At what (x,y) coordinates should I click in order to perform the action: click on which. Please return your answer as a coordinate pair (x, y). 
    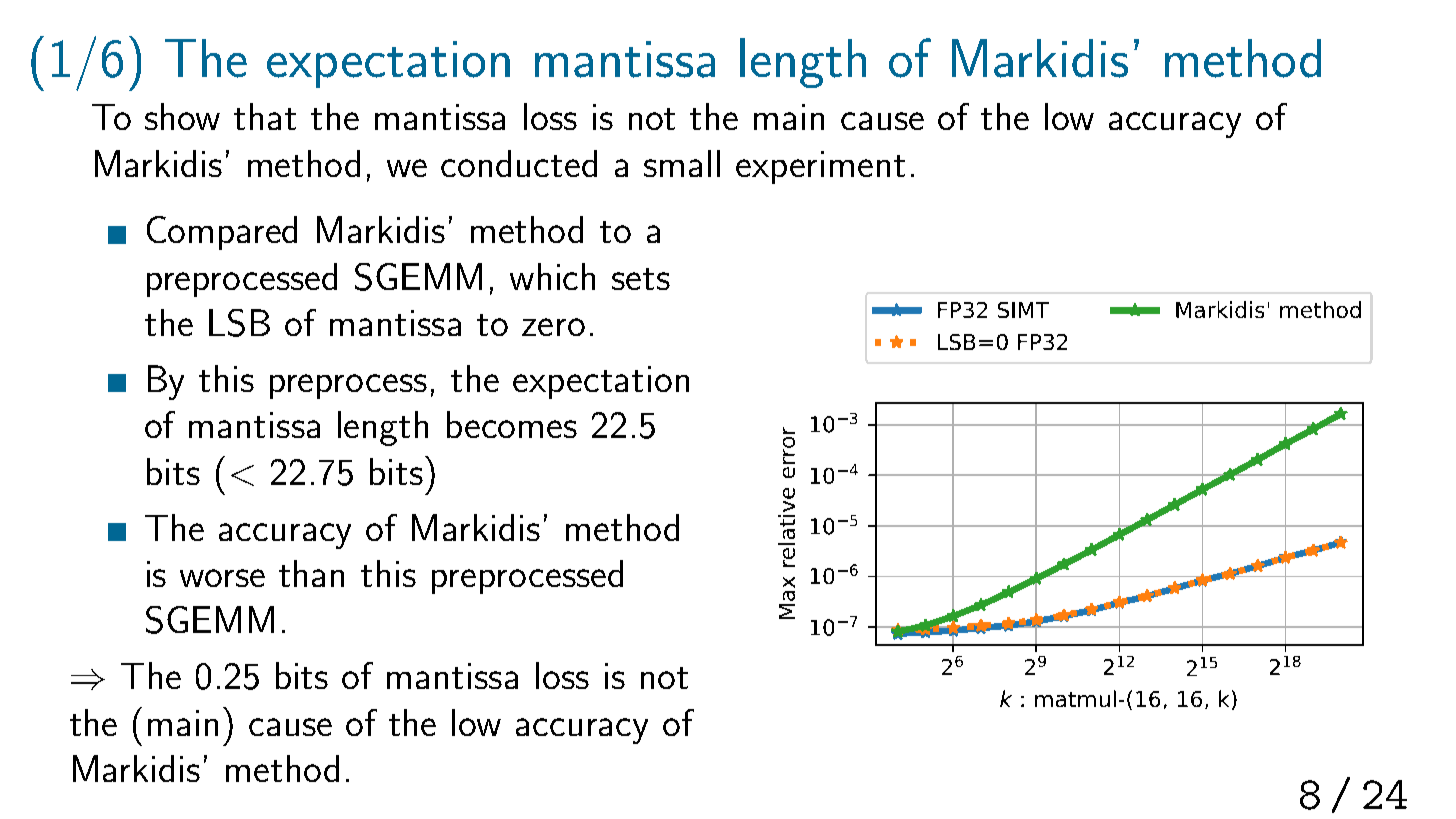
    Looking at the image, I should click on (552, 276).
